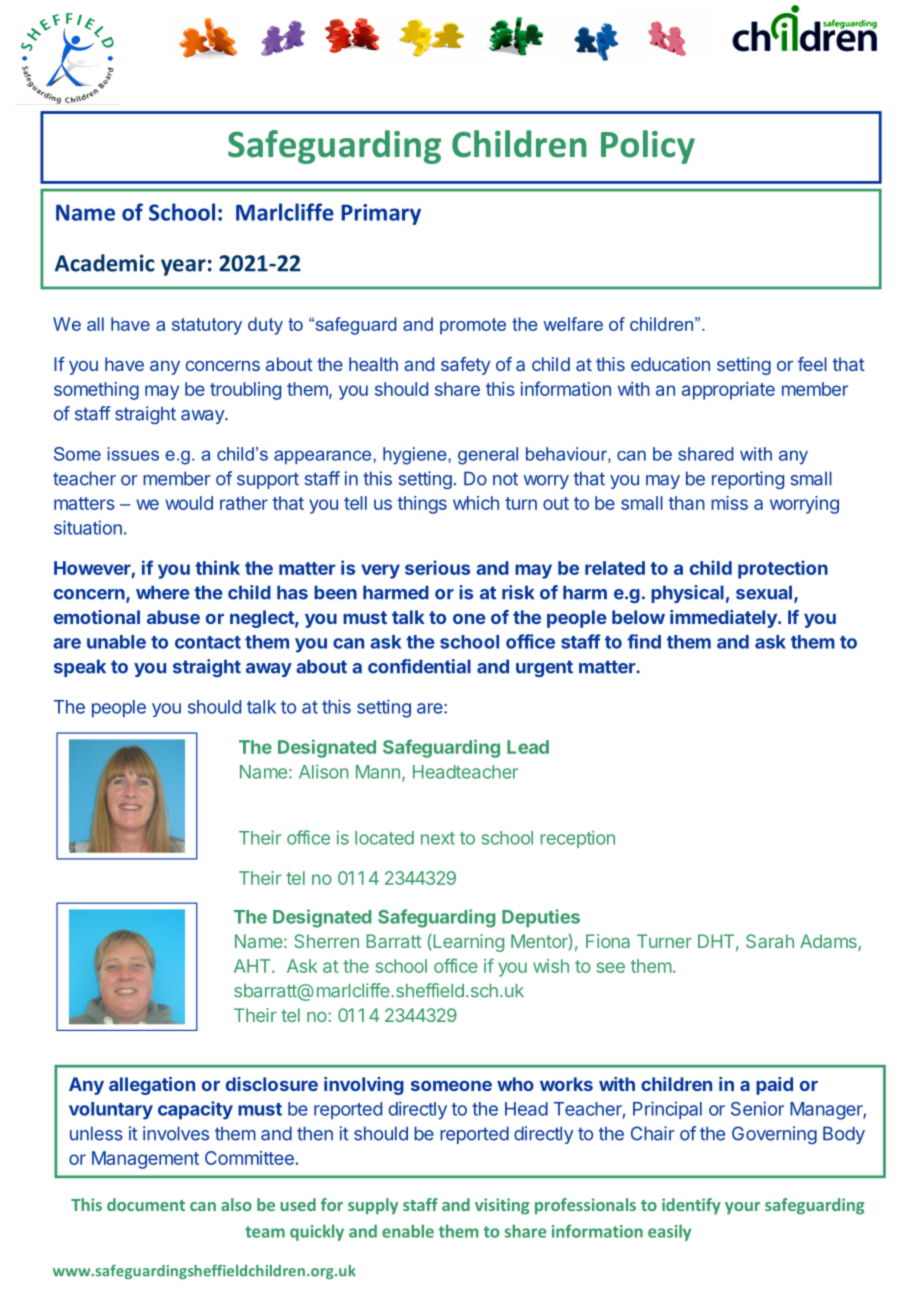 The width and height of the screenshot is (924, 1308). I want to click on Primary, so click(381, 214).
